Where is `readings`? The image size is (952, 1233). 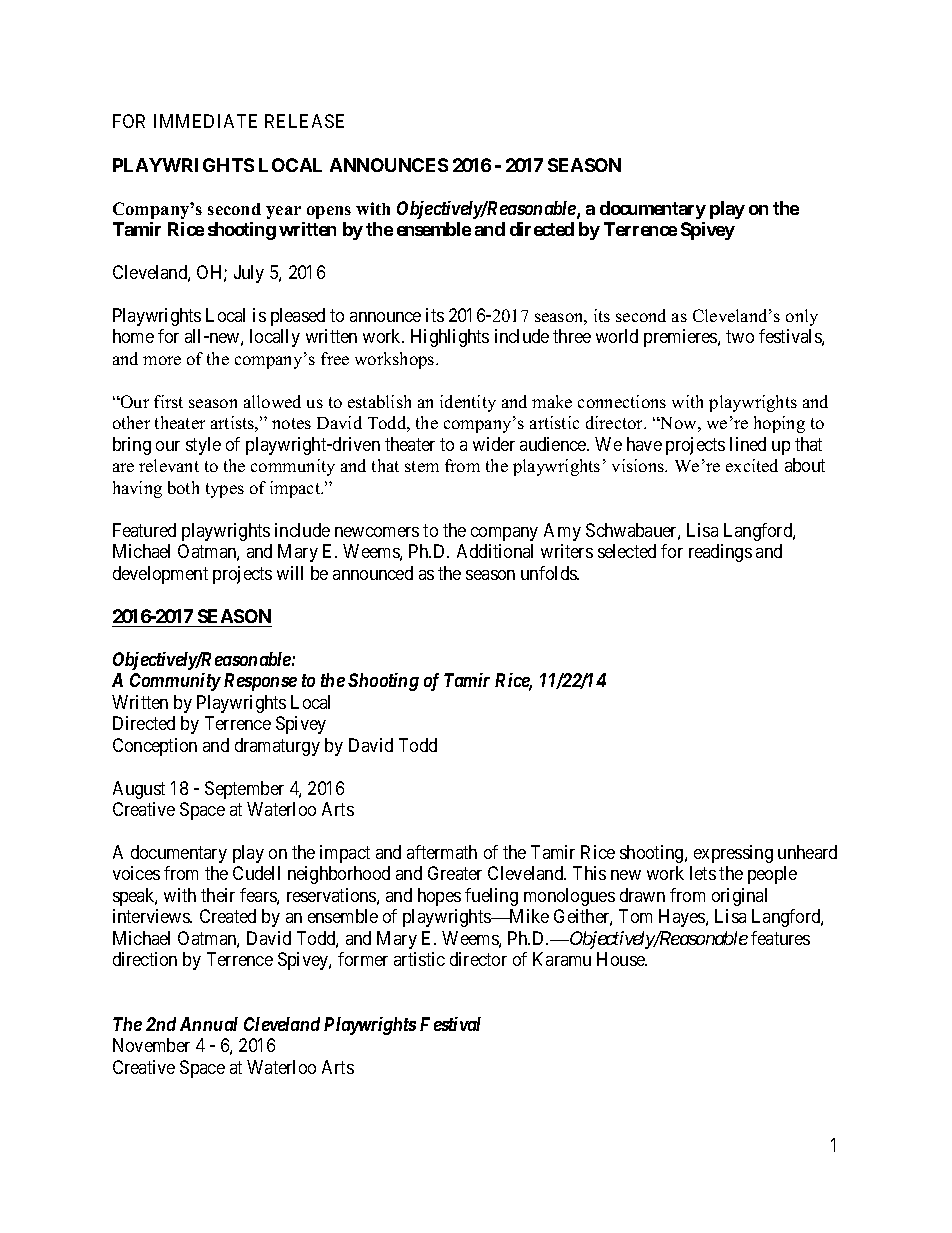
readings is located at coordinates (720, 553).
